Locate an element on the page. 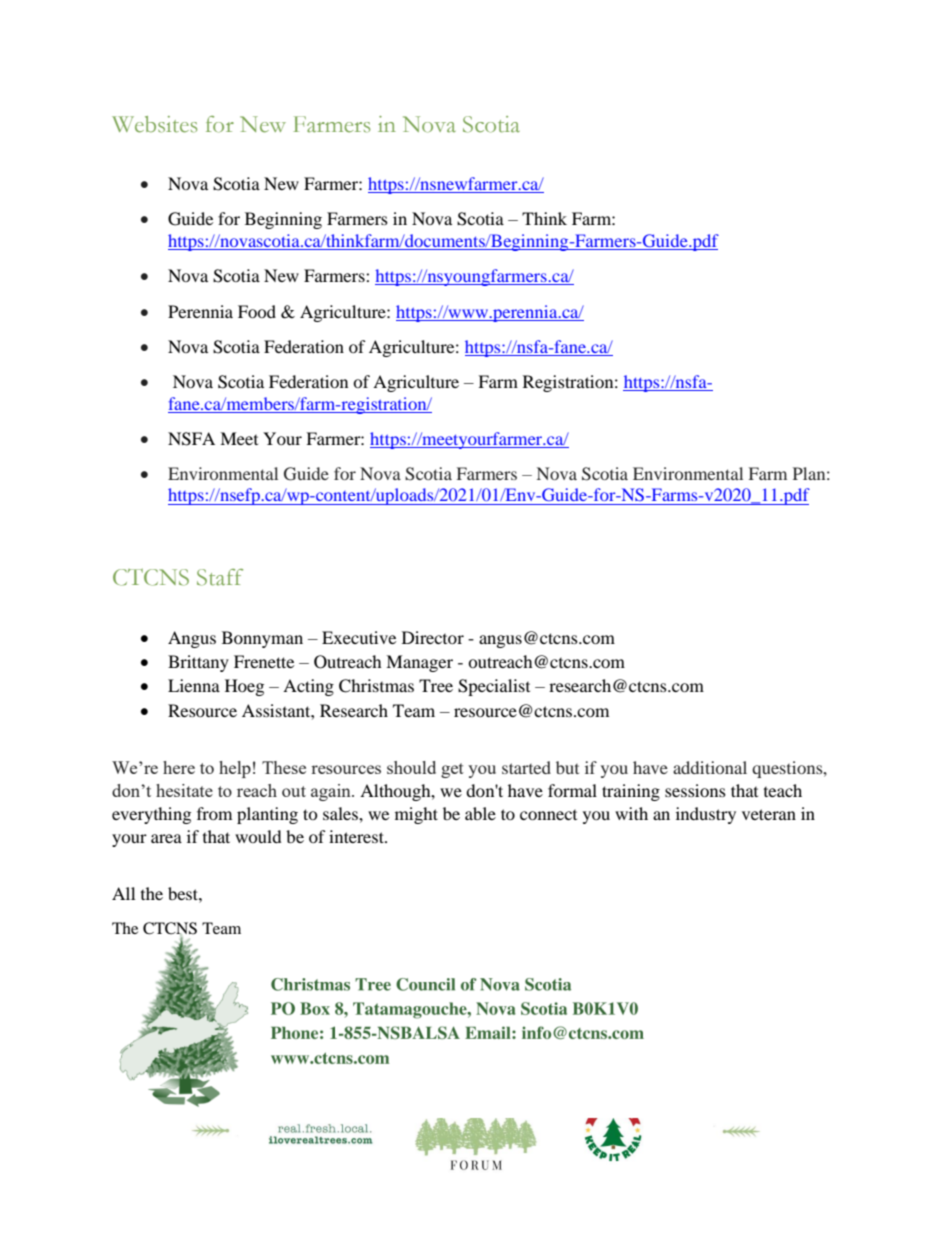 The width and height of the page is (952, 1233). Executive is located at coordinates (359, 637).
